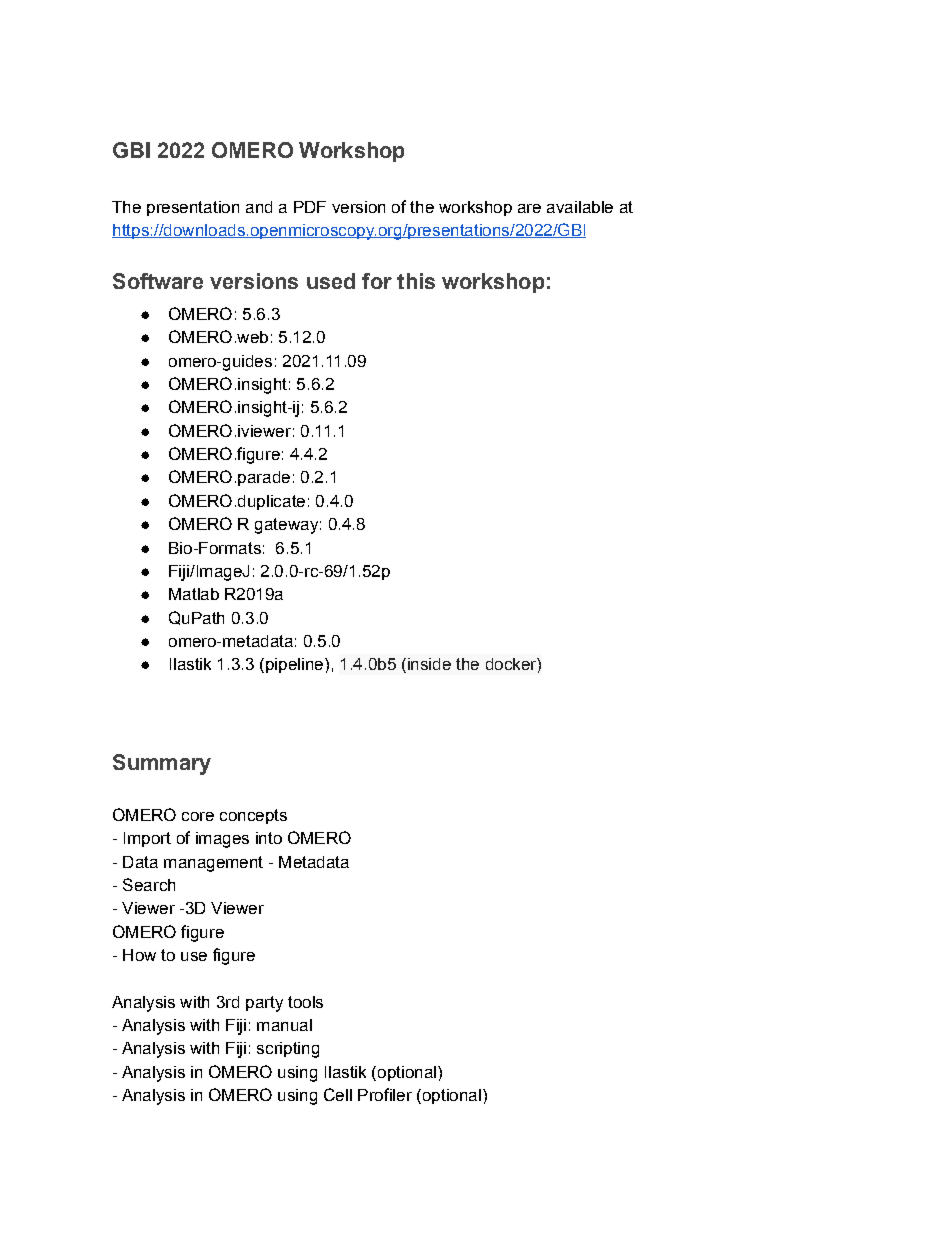 This screenshot has width=952, height=1233. I want to click on Cell, so click(338, 1094).
